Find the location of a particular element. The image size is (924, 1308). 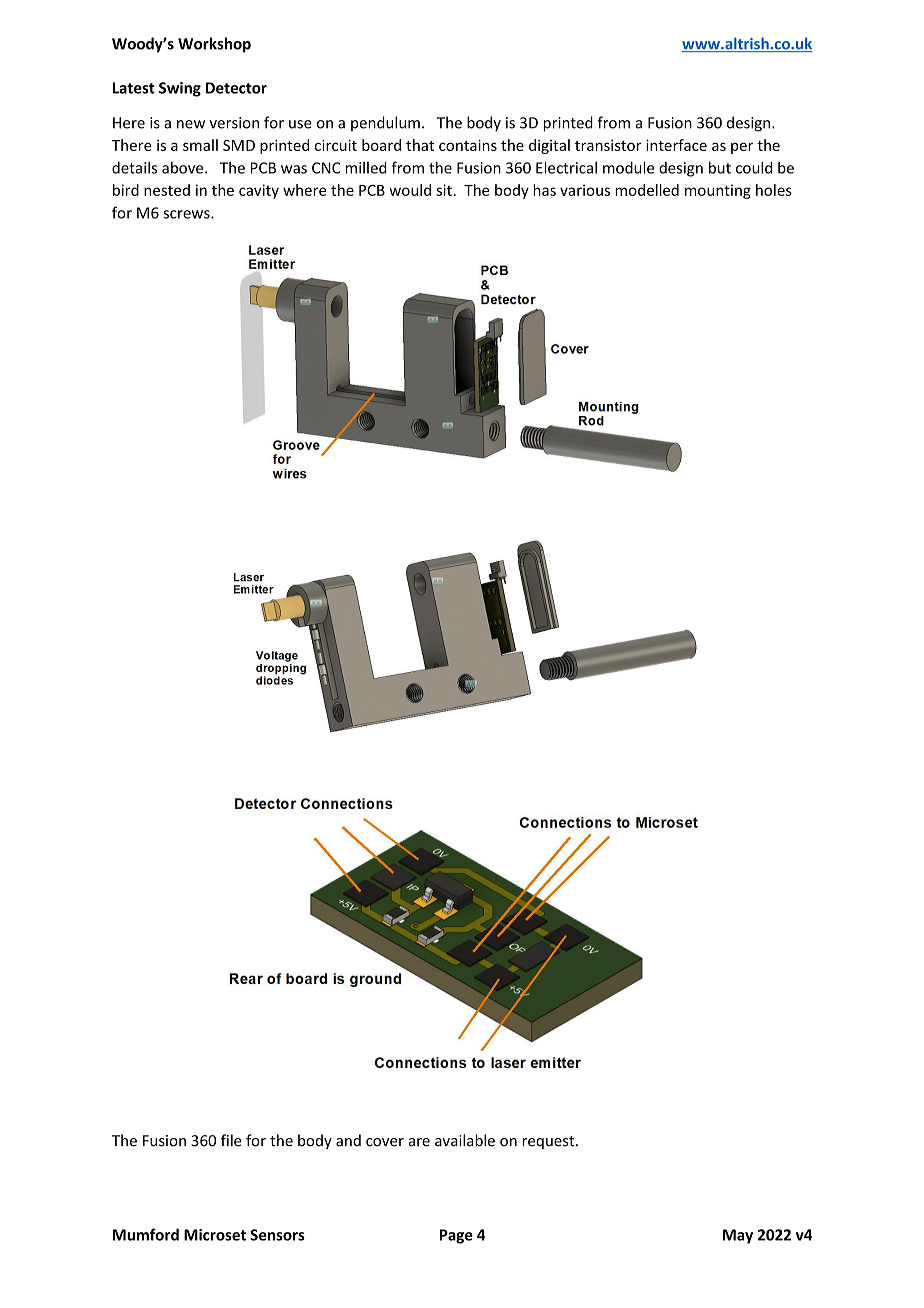

sit is located at coordinates (444, 190).
